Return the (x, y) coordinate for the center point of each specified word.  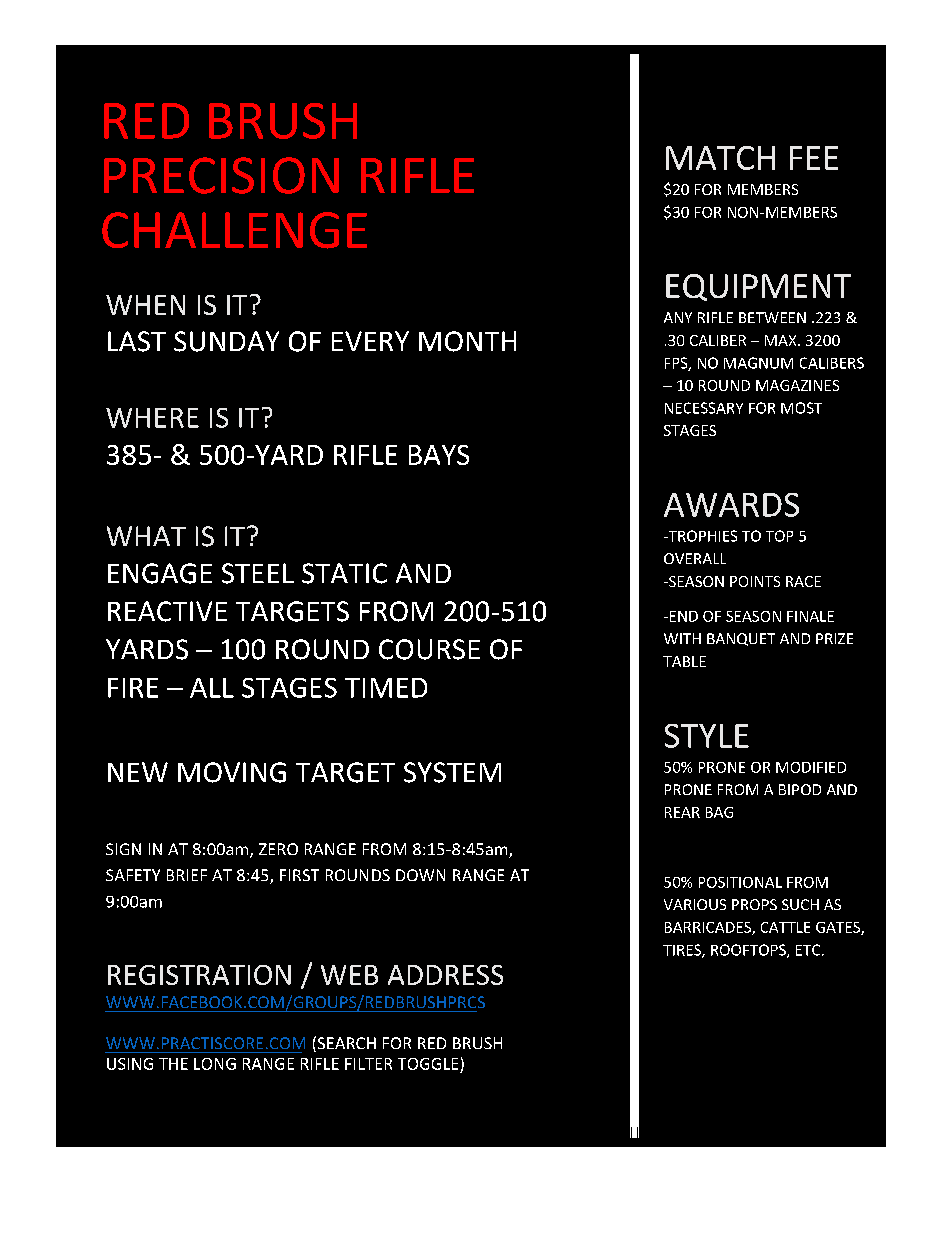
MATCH (720, 158)
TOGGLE (428, 1064)
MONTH (467, 341)
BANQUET (741, 639)
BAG (719, 812)
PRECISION (221, 175)
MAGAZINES (797, 385)
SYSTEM (452, 772)
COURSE (429, 649)
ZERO (278, 849)
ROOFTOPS (749, 951)
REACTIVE (167, 611)
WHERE (152, 418)
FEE (814, 158)
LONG (215, 1064)
